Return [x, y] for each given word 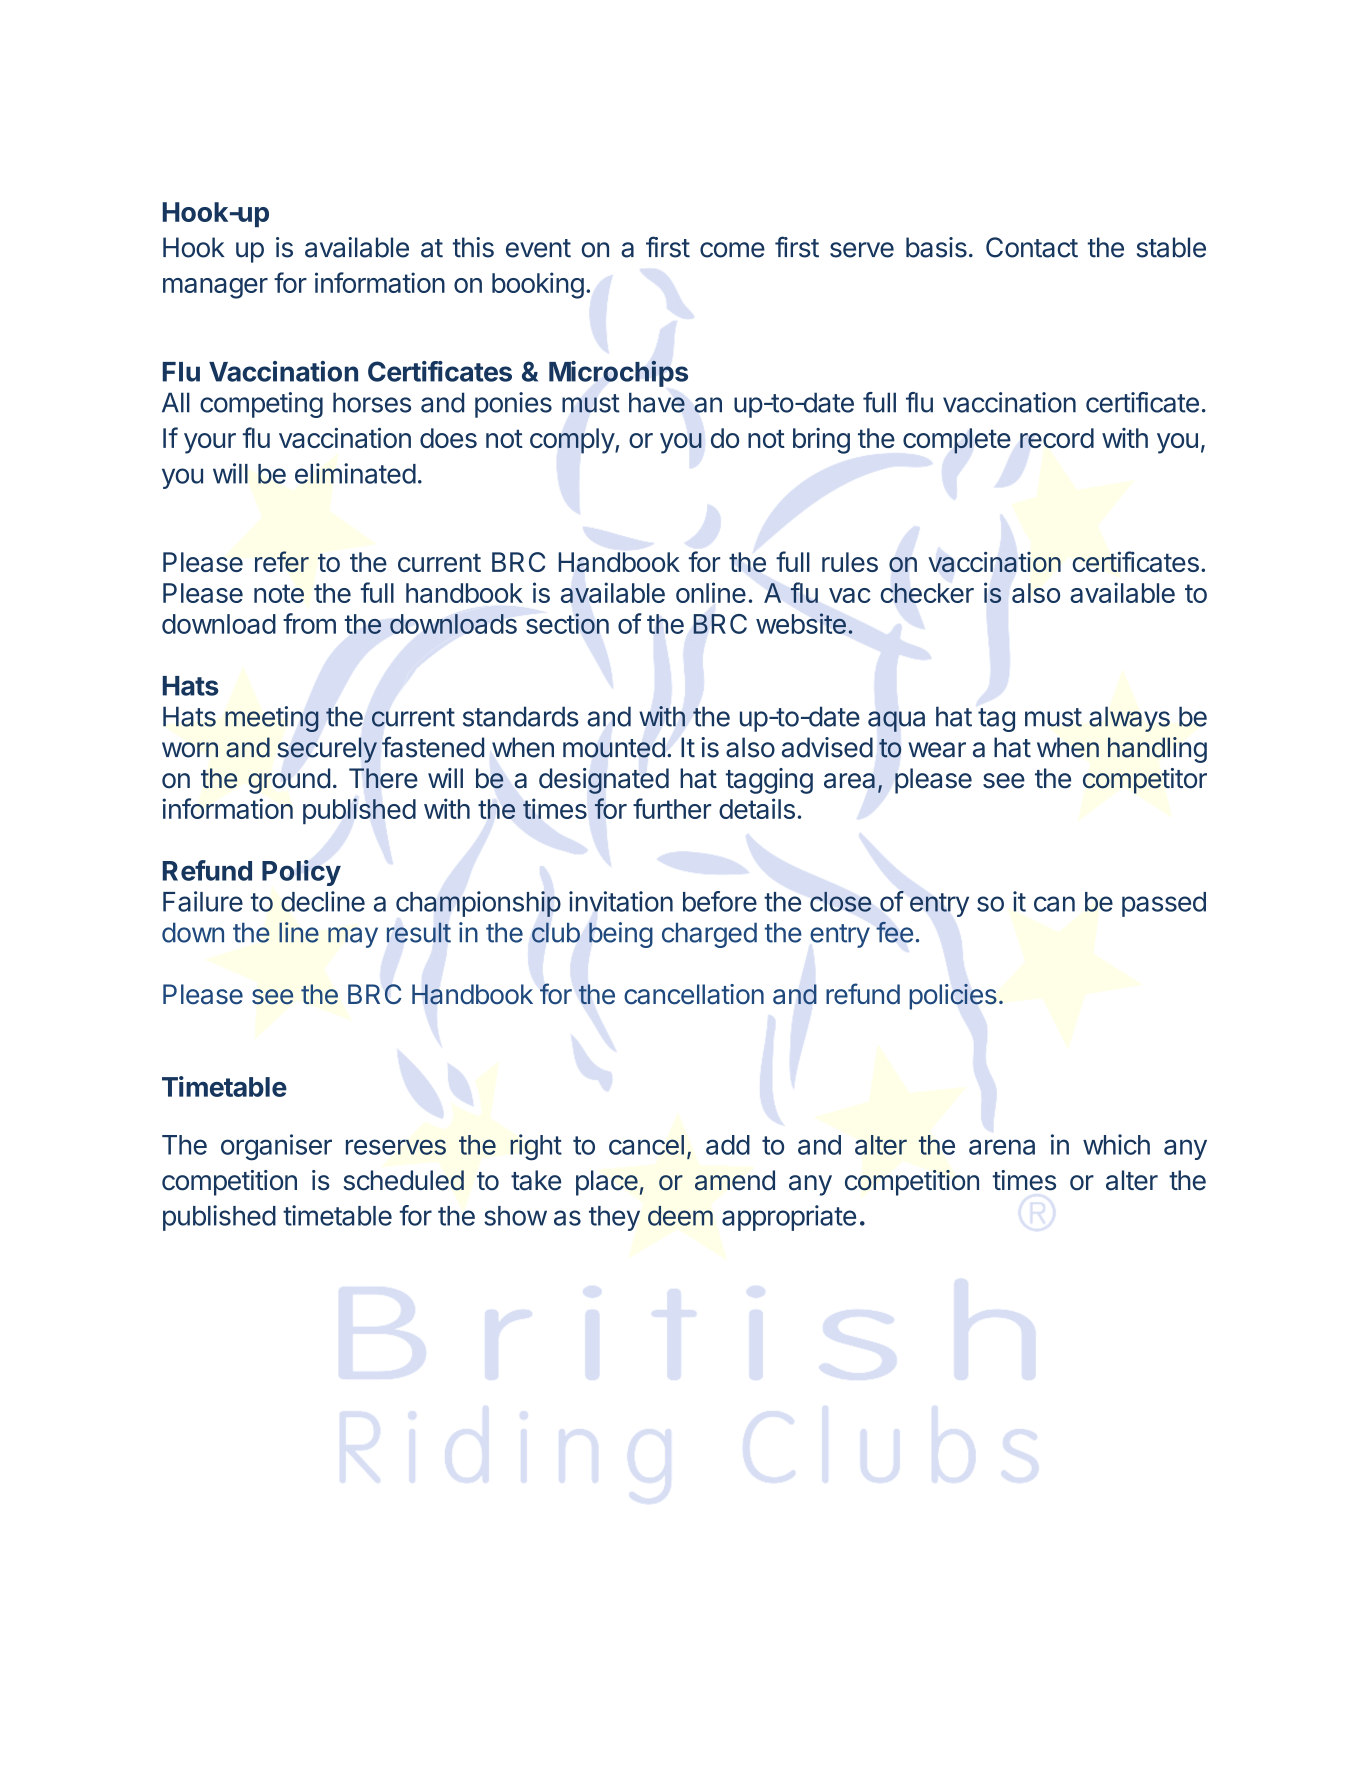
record [1057, 438]
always [1129, 719]
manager [215, 288]
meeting [272, 719]
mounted [614, 747]
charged [709, 935]
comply [573, 441]
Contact [1032, 247]
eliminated [355, 473]
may [353, 937]
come [732, 250]
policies [953, 997]
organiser [276, 1147]
